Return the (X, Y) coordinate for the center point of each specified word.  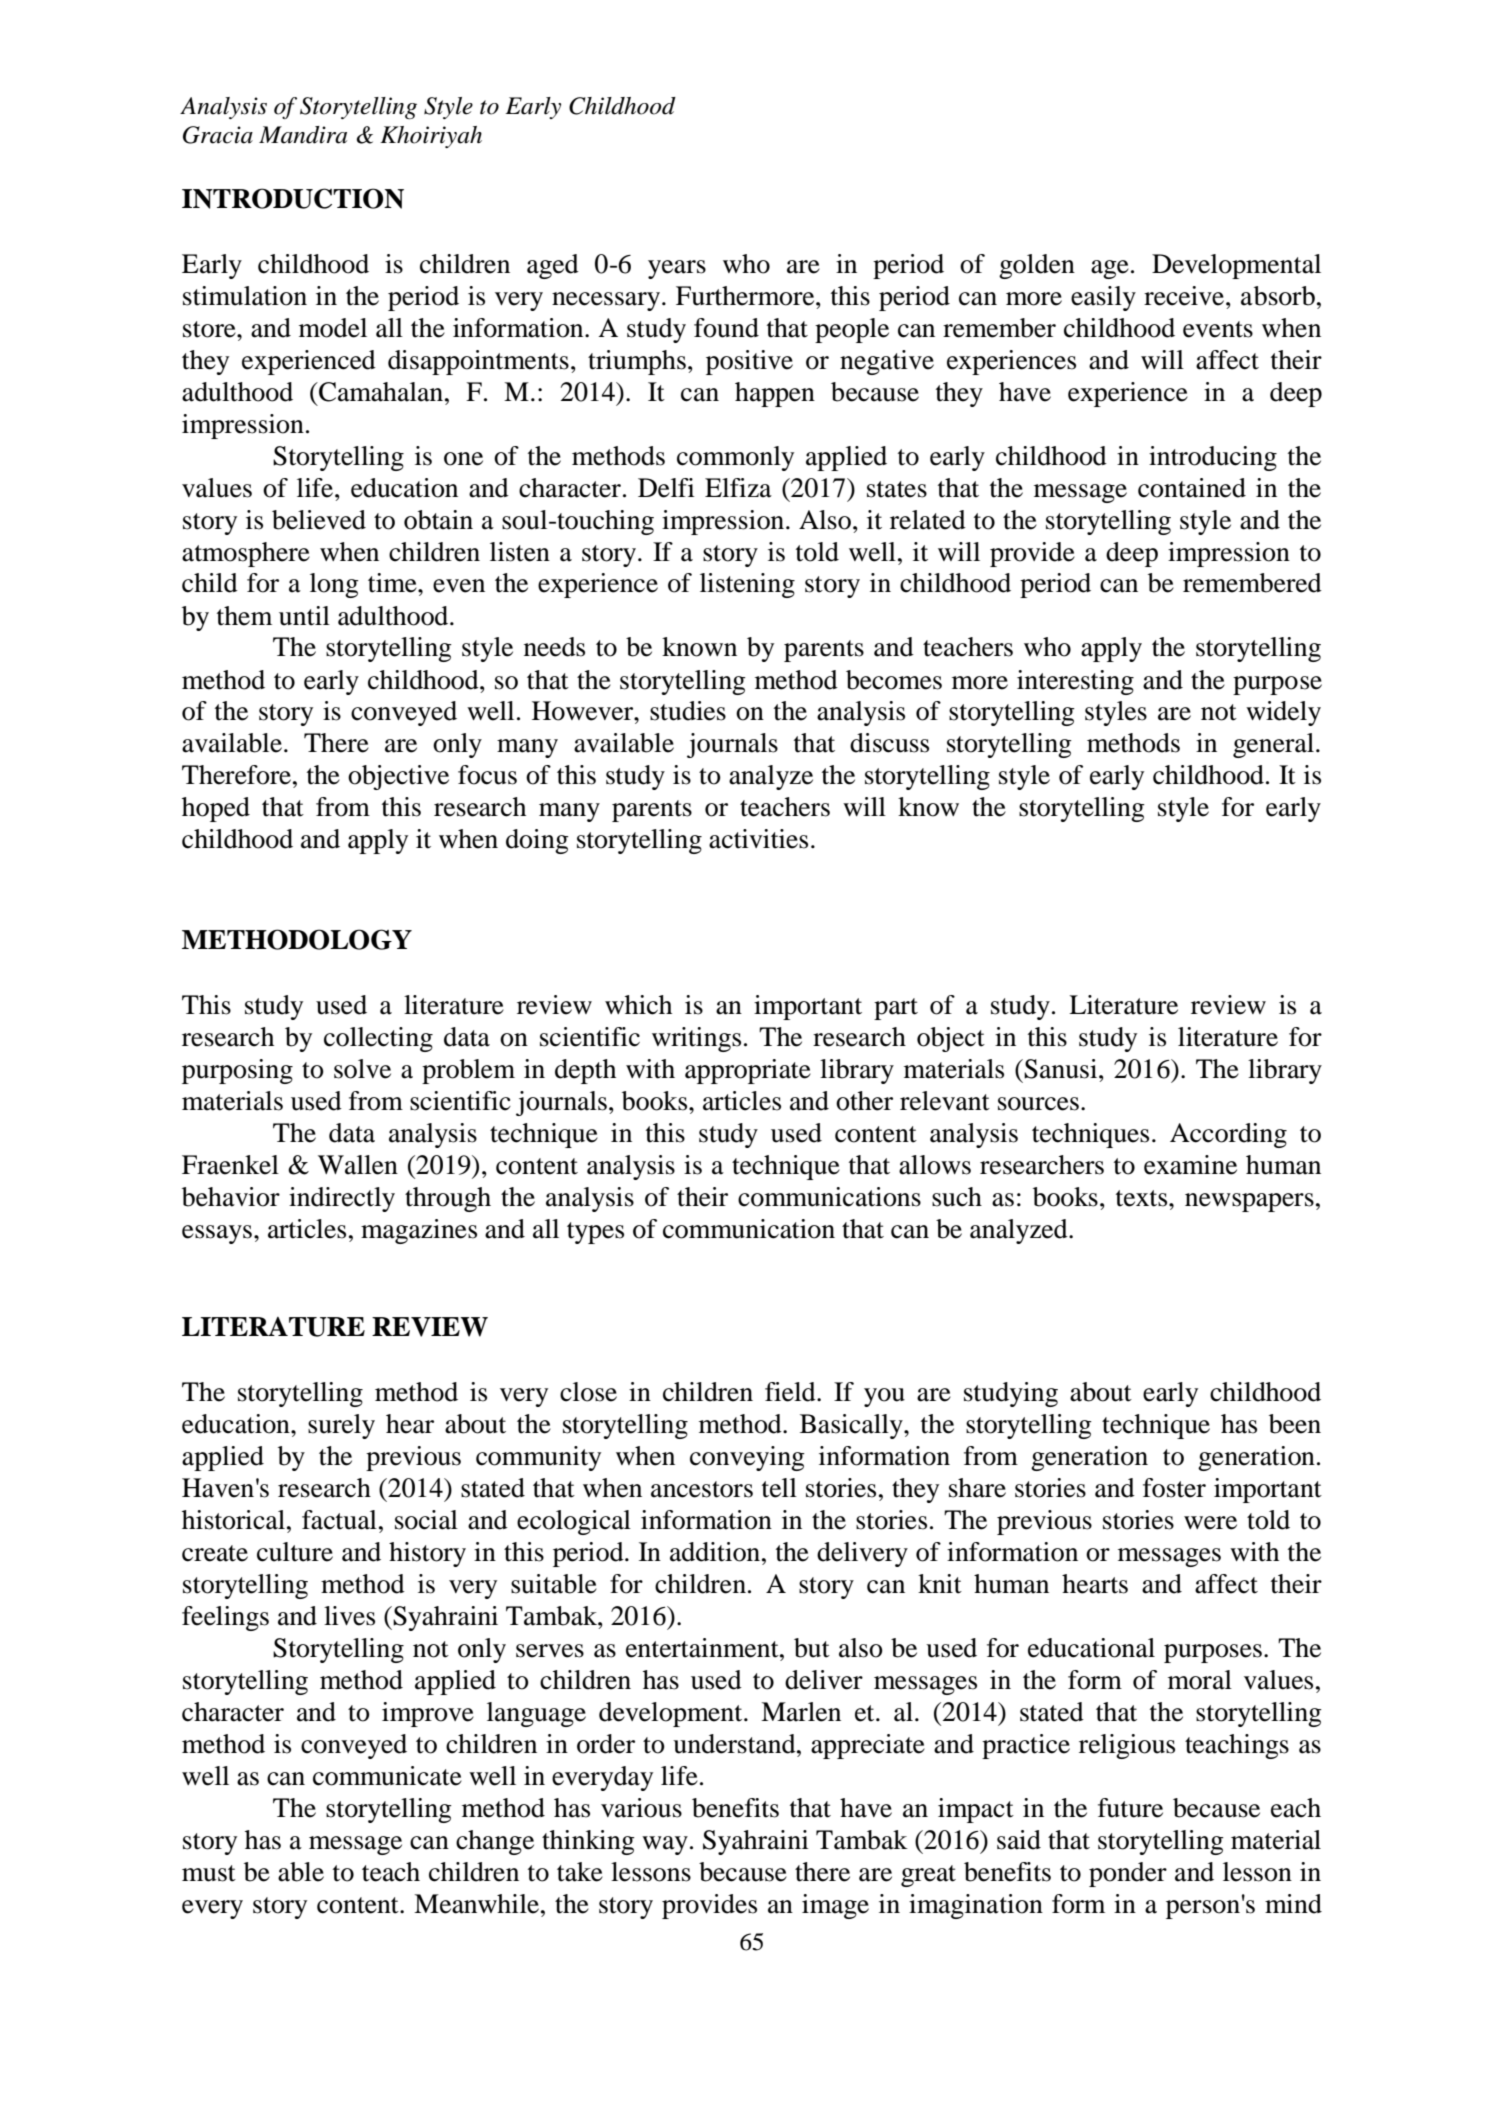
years (677, 269)
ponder (1128, 1874)
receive (1185, 296)
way (665, 1845)
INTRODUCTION (293, 198)
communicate (387, 1776)
